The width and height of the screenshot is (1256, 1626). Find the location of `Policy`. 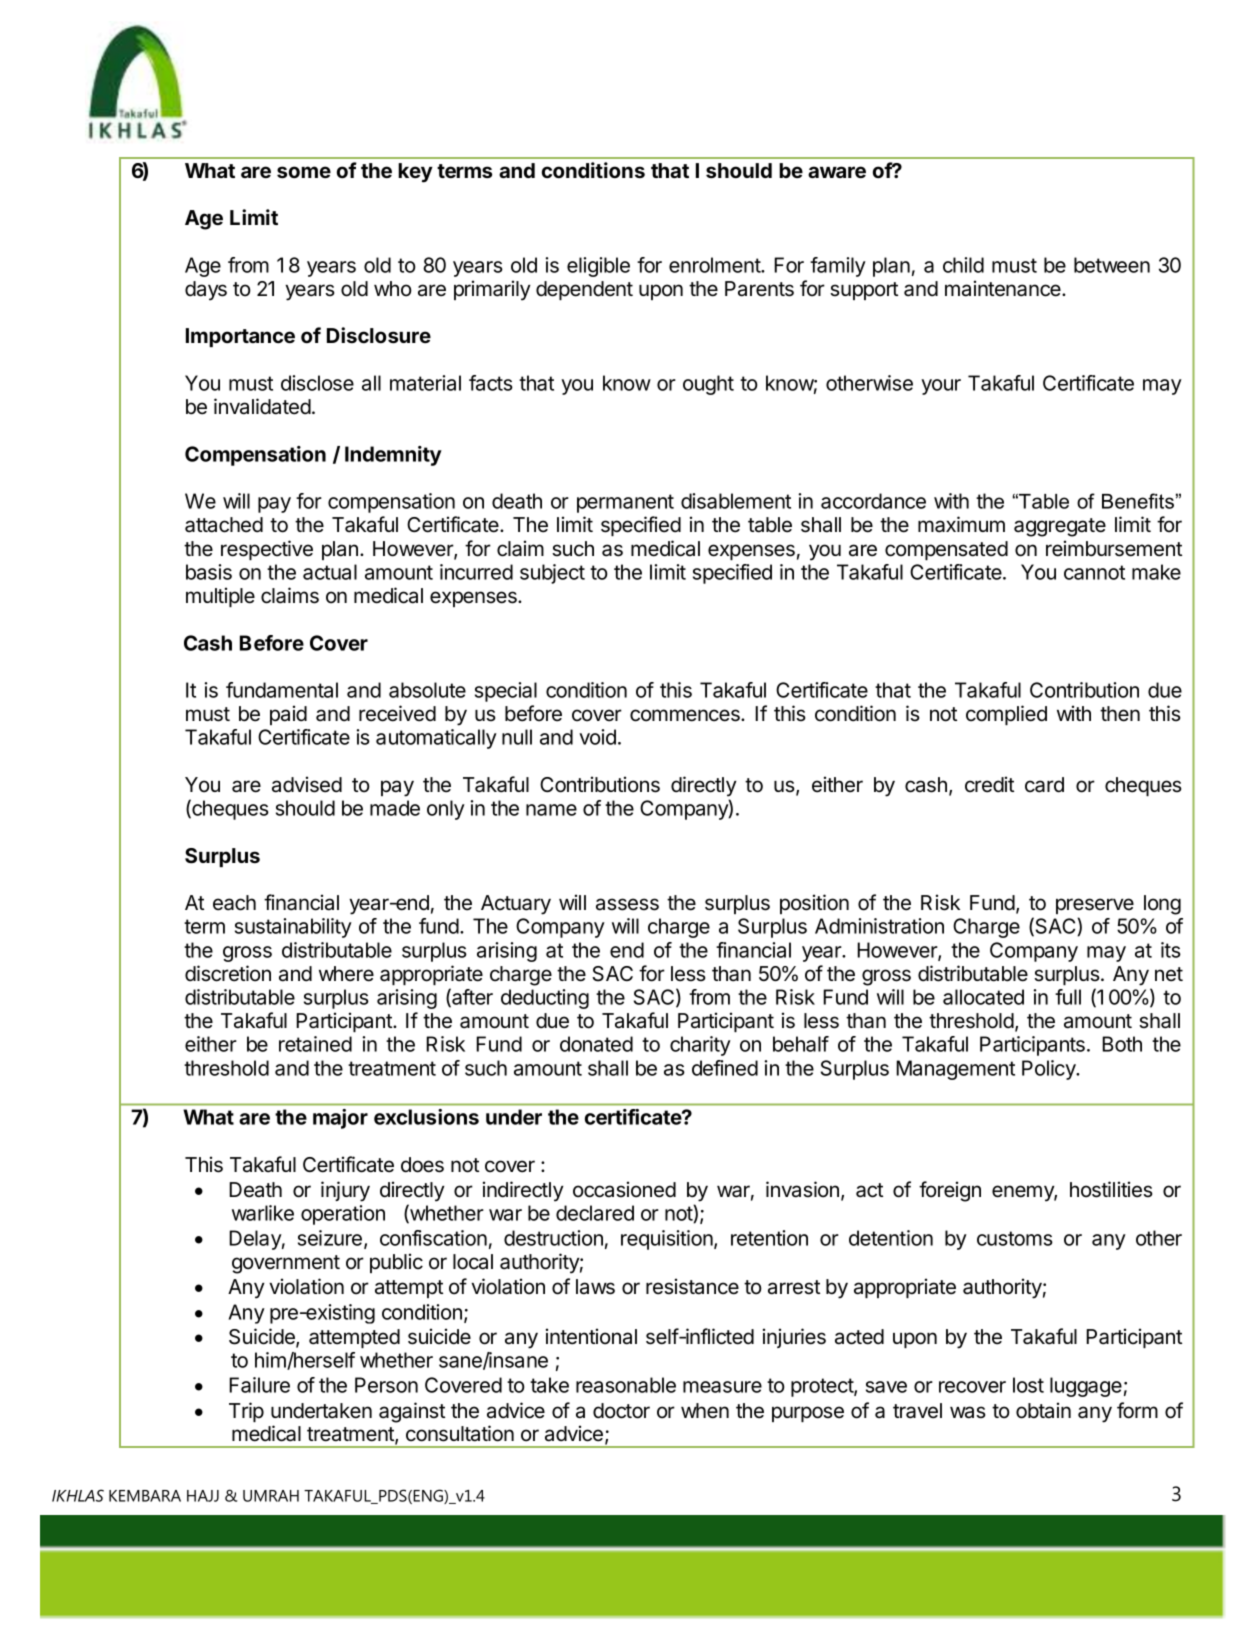

Policy is located at coordinates (1050, 1070).
